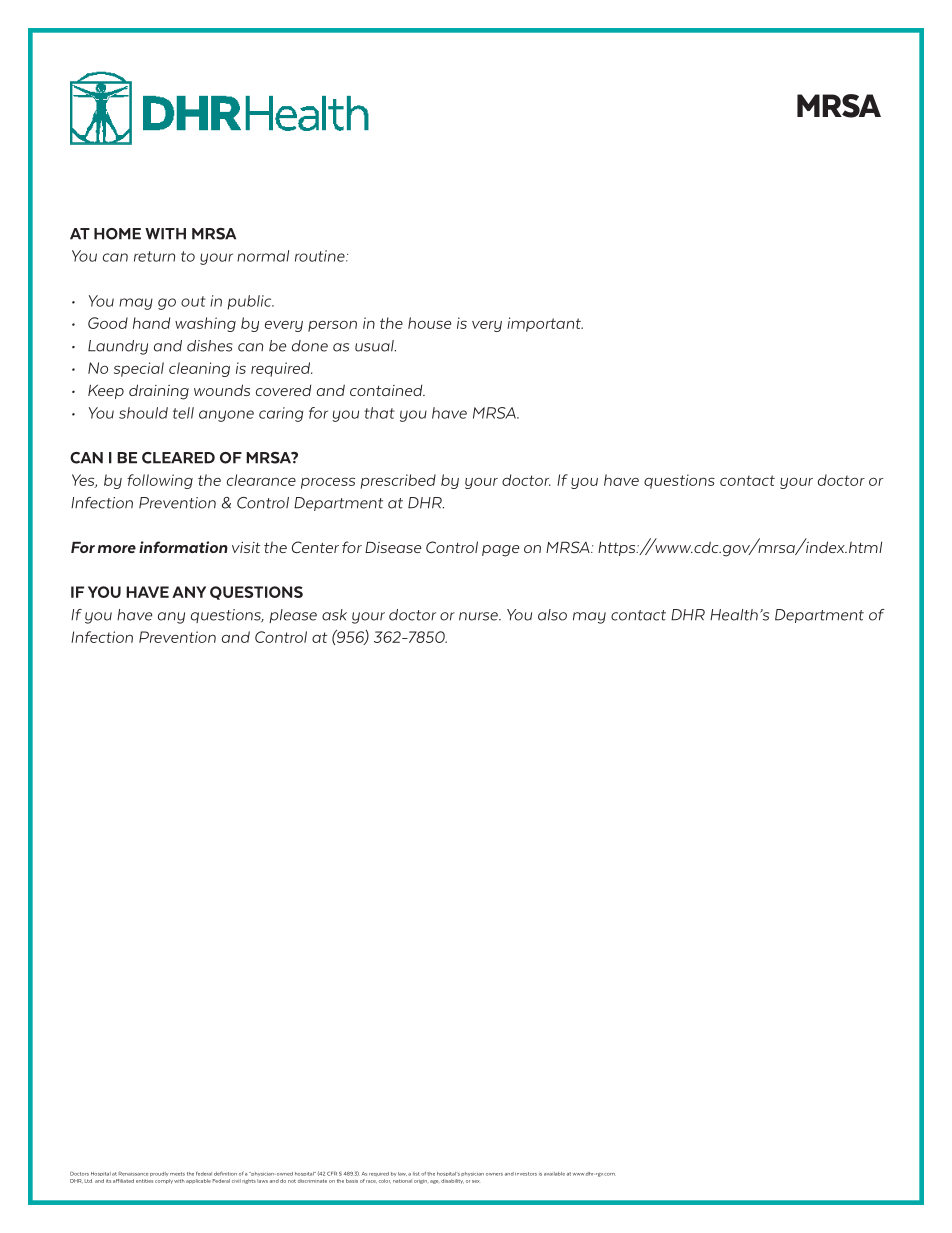  Describe the element at coordinates (133, 1173) in the page. I see `Renaissance` at that location.
